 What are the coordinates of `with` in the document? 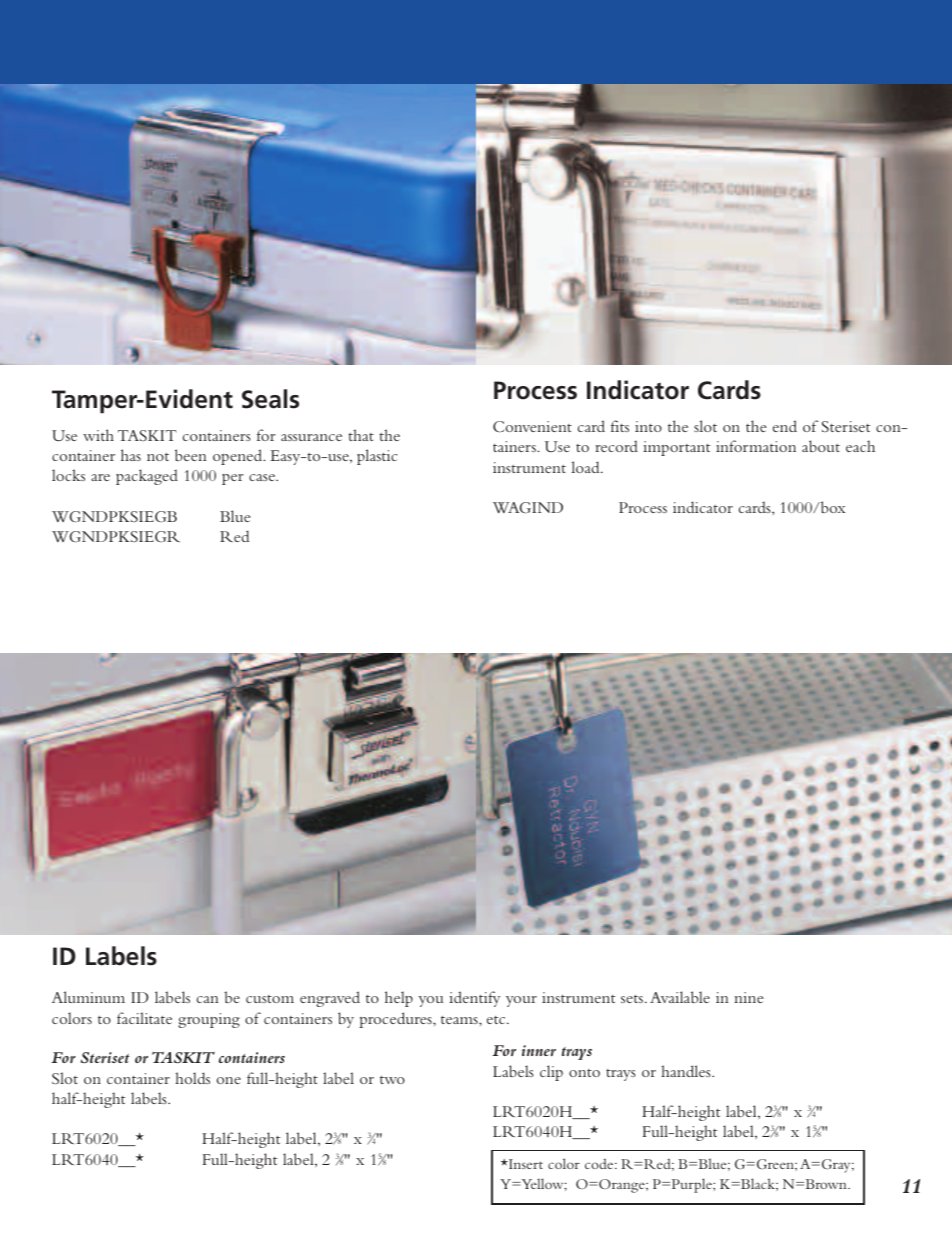 It's located at (98, 435).
